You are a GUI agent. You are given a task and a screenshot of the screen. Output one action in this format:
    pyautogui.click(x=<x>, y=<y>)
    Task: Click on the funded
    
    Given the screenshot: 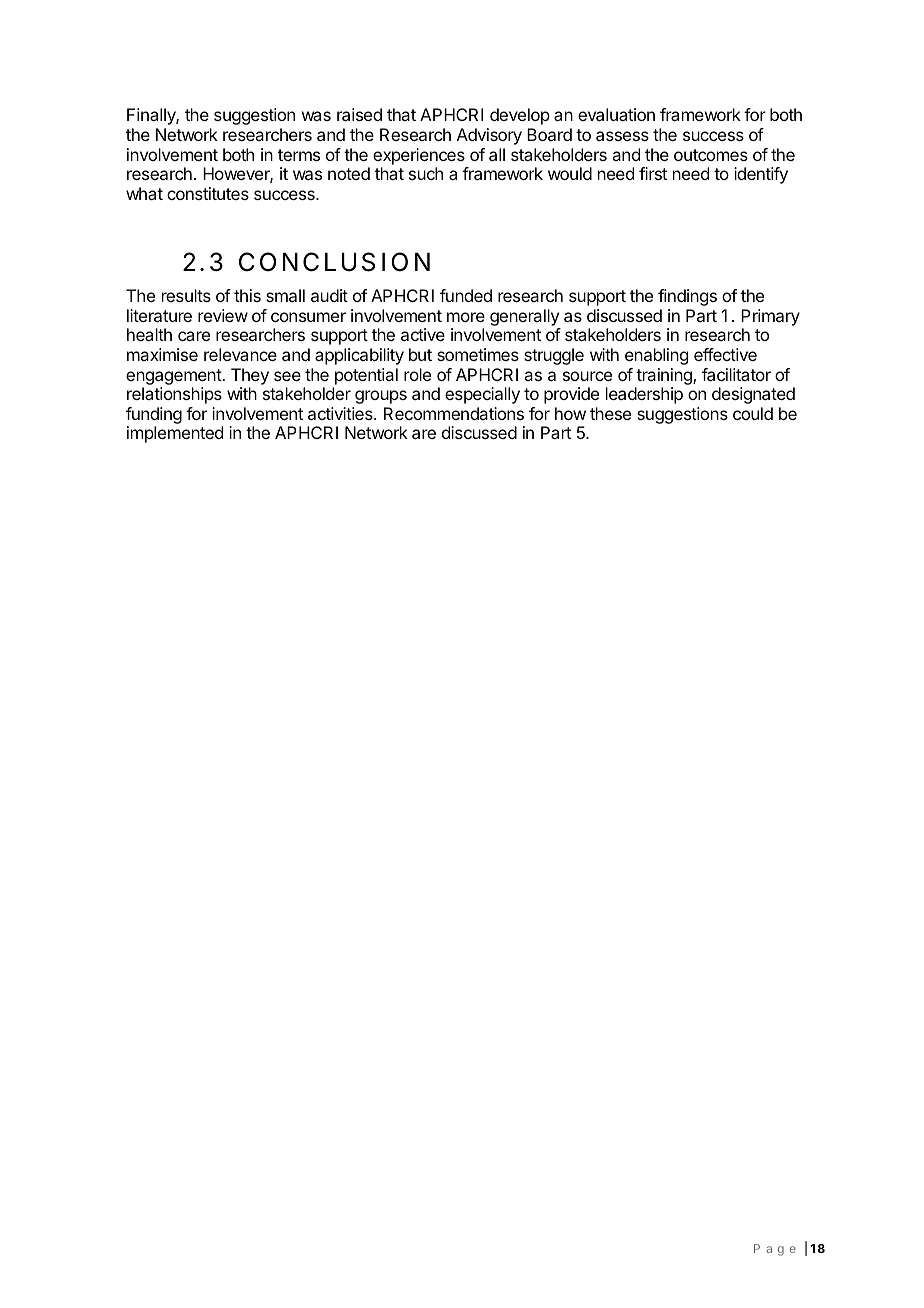 What is the action you would take?
    pyautogui.click(x=466, y=295)
